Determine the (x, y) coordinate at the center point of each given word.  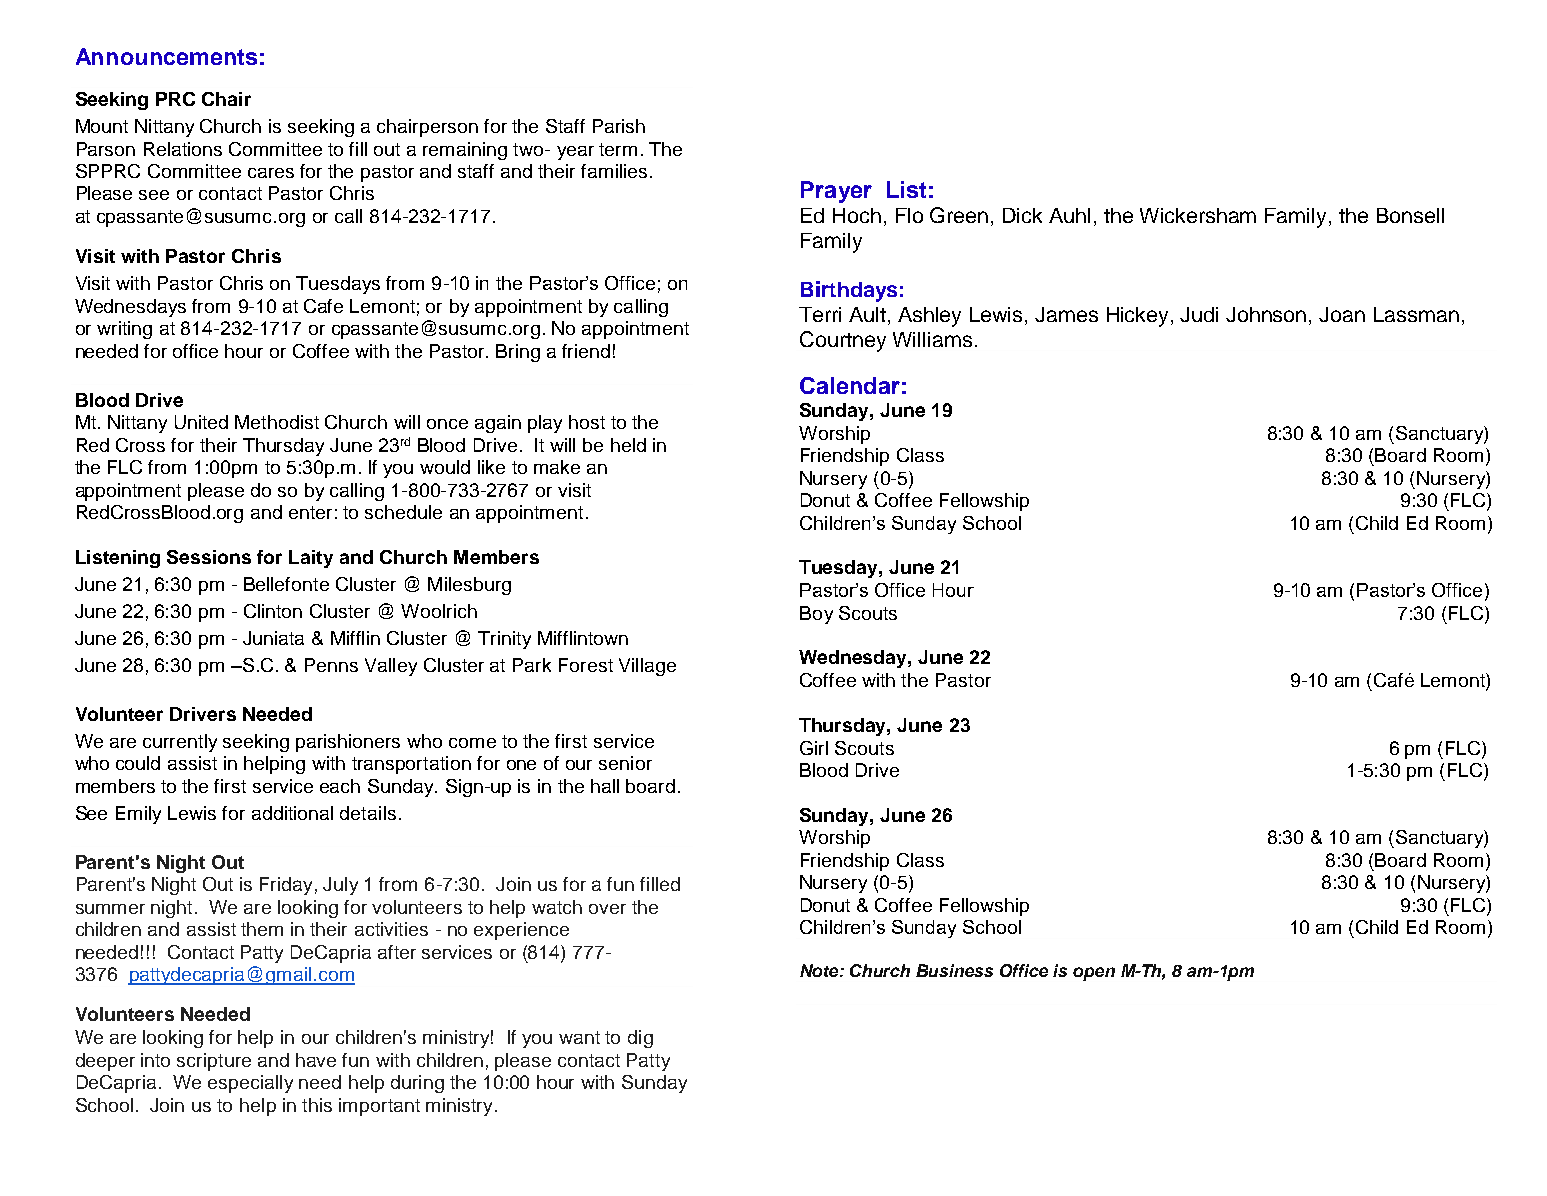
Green (959, 215)
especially (250, 1084)
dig (640, 1039)
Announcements (166, 56)
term (618, 149)
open (1094, 974)
